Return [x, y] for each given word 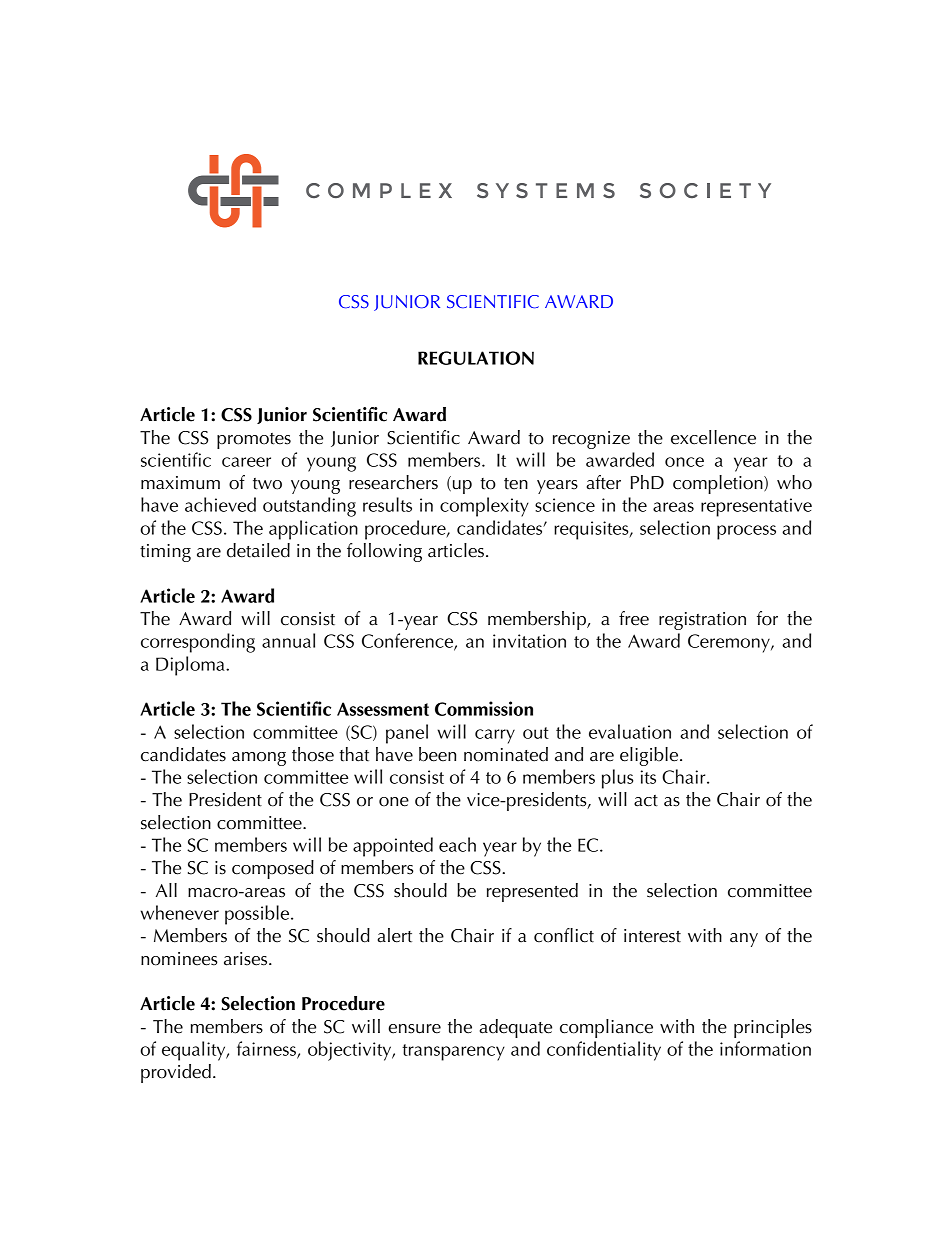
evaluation [630, 731]
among [259, 759]
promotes [254, 441]
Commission [484, 708]
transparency [453, 1052]
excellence [713, 437]
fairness [267, 1049]
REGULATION [476, 358]
